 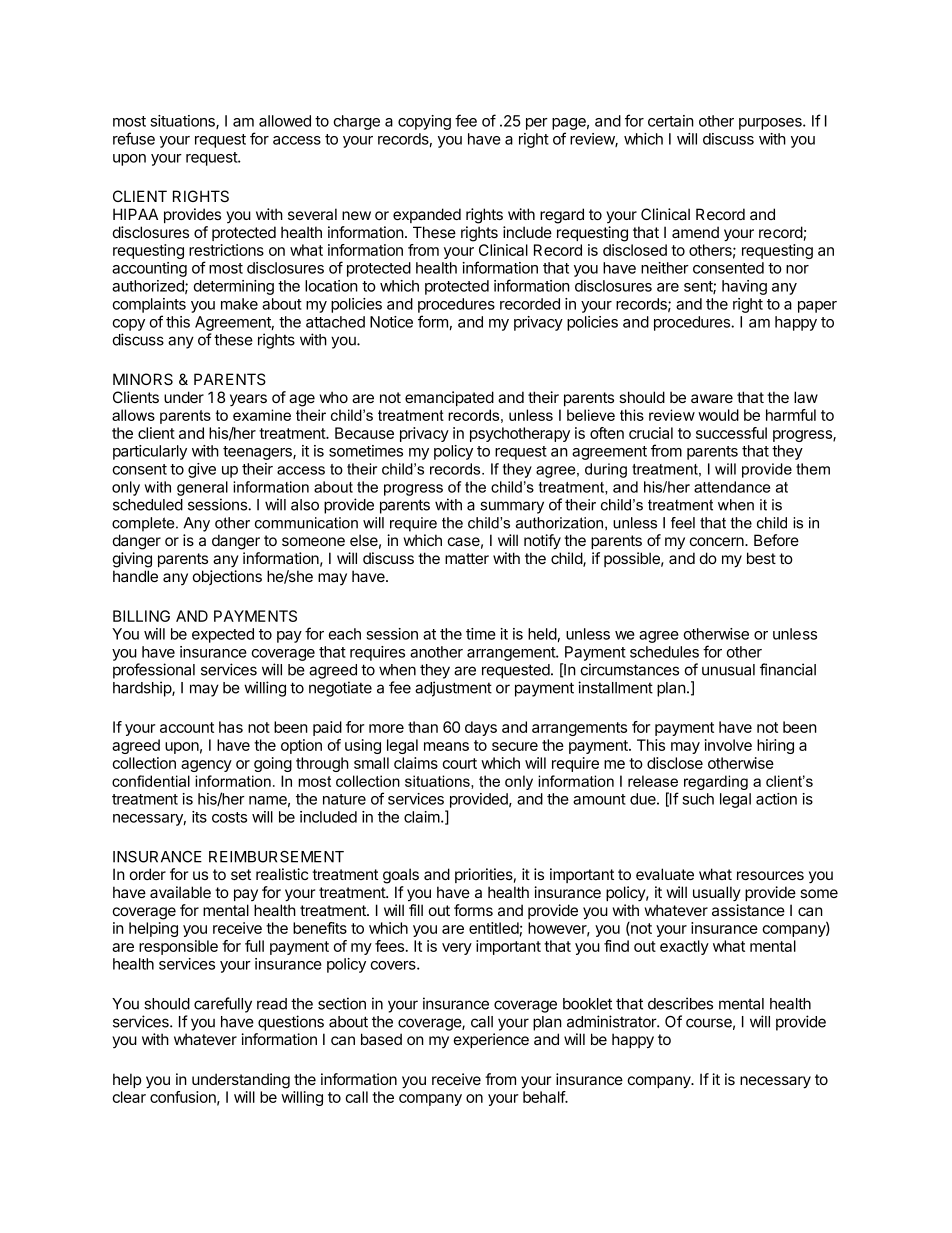 What do you see at coordinates (134, 138) in the document?
I see `refuse` at bounding box center [134, 138].
